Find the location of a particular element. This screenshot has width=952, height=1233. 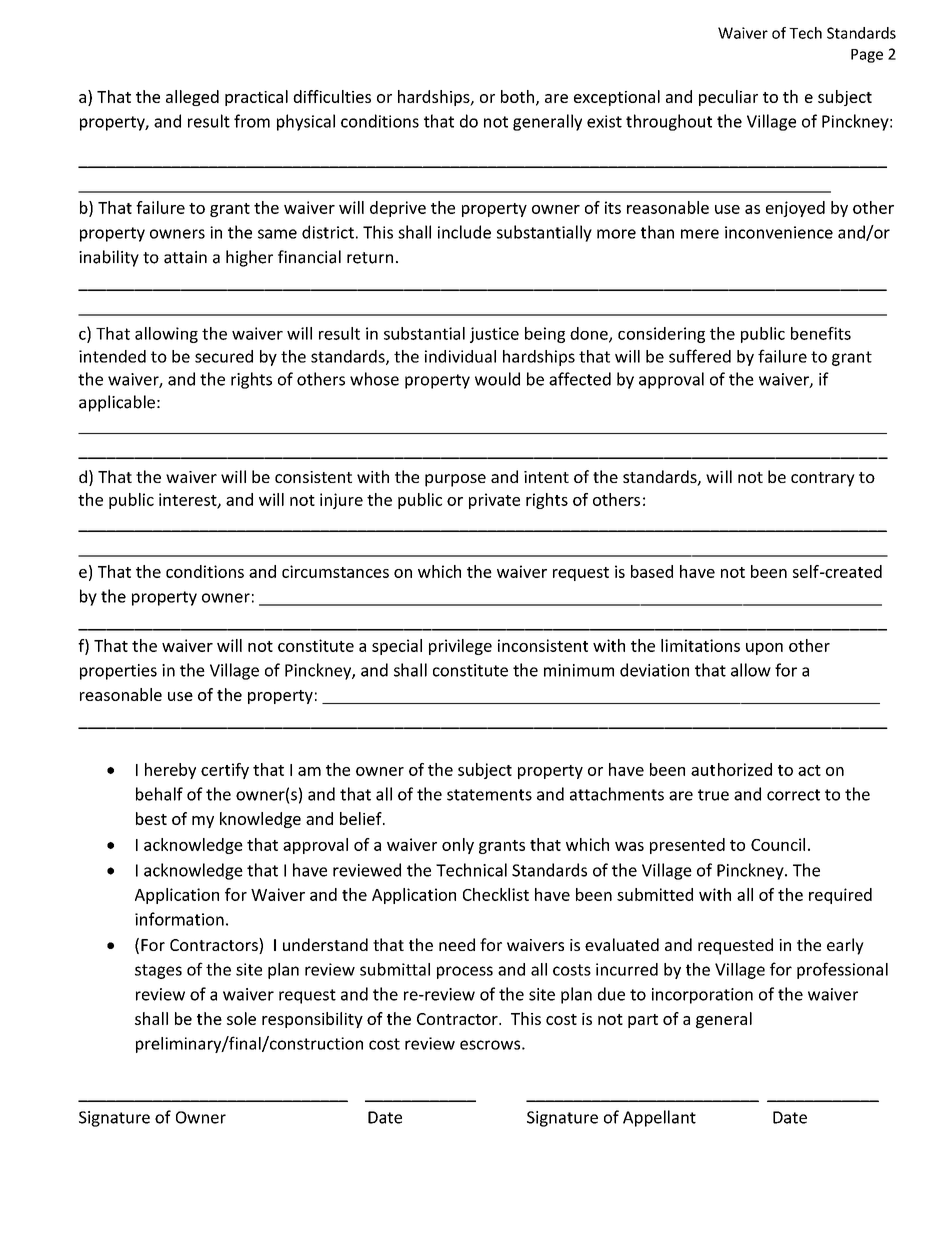

both is located at coordinates (517, 96).
